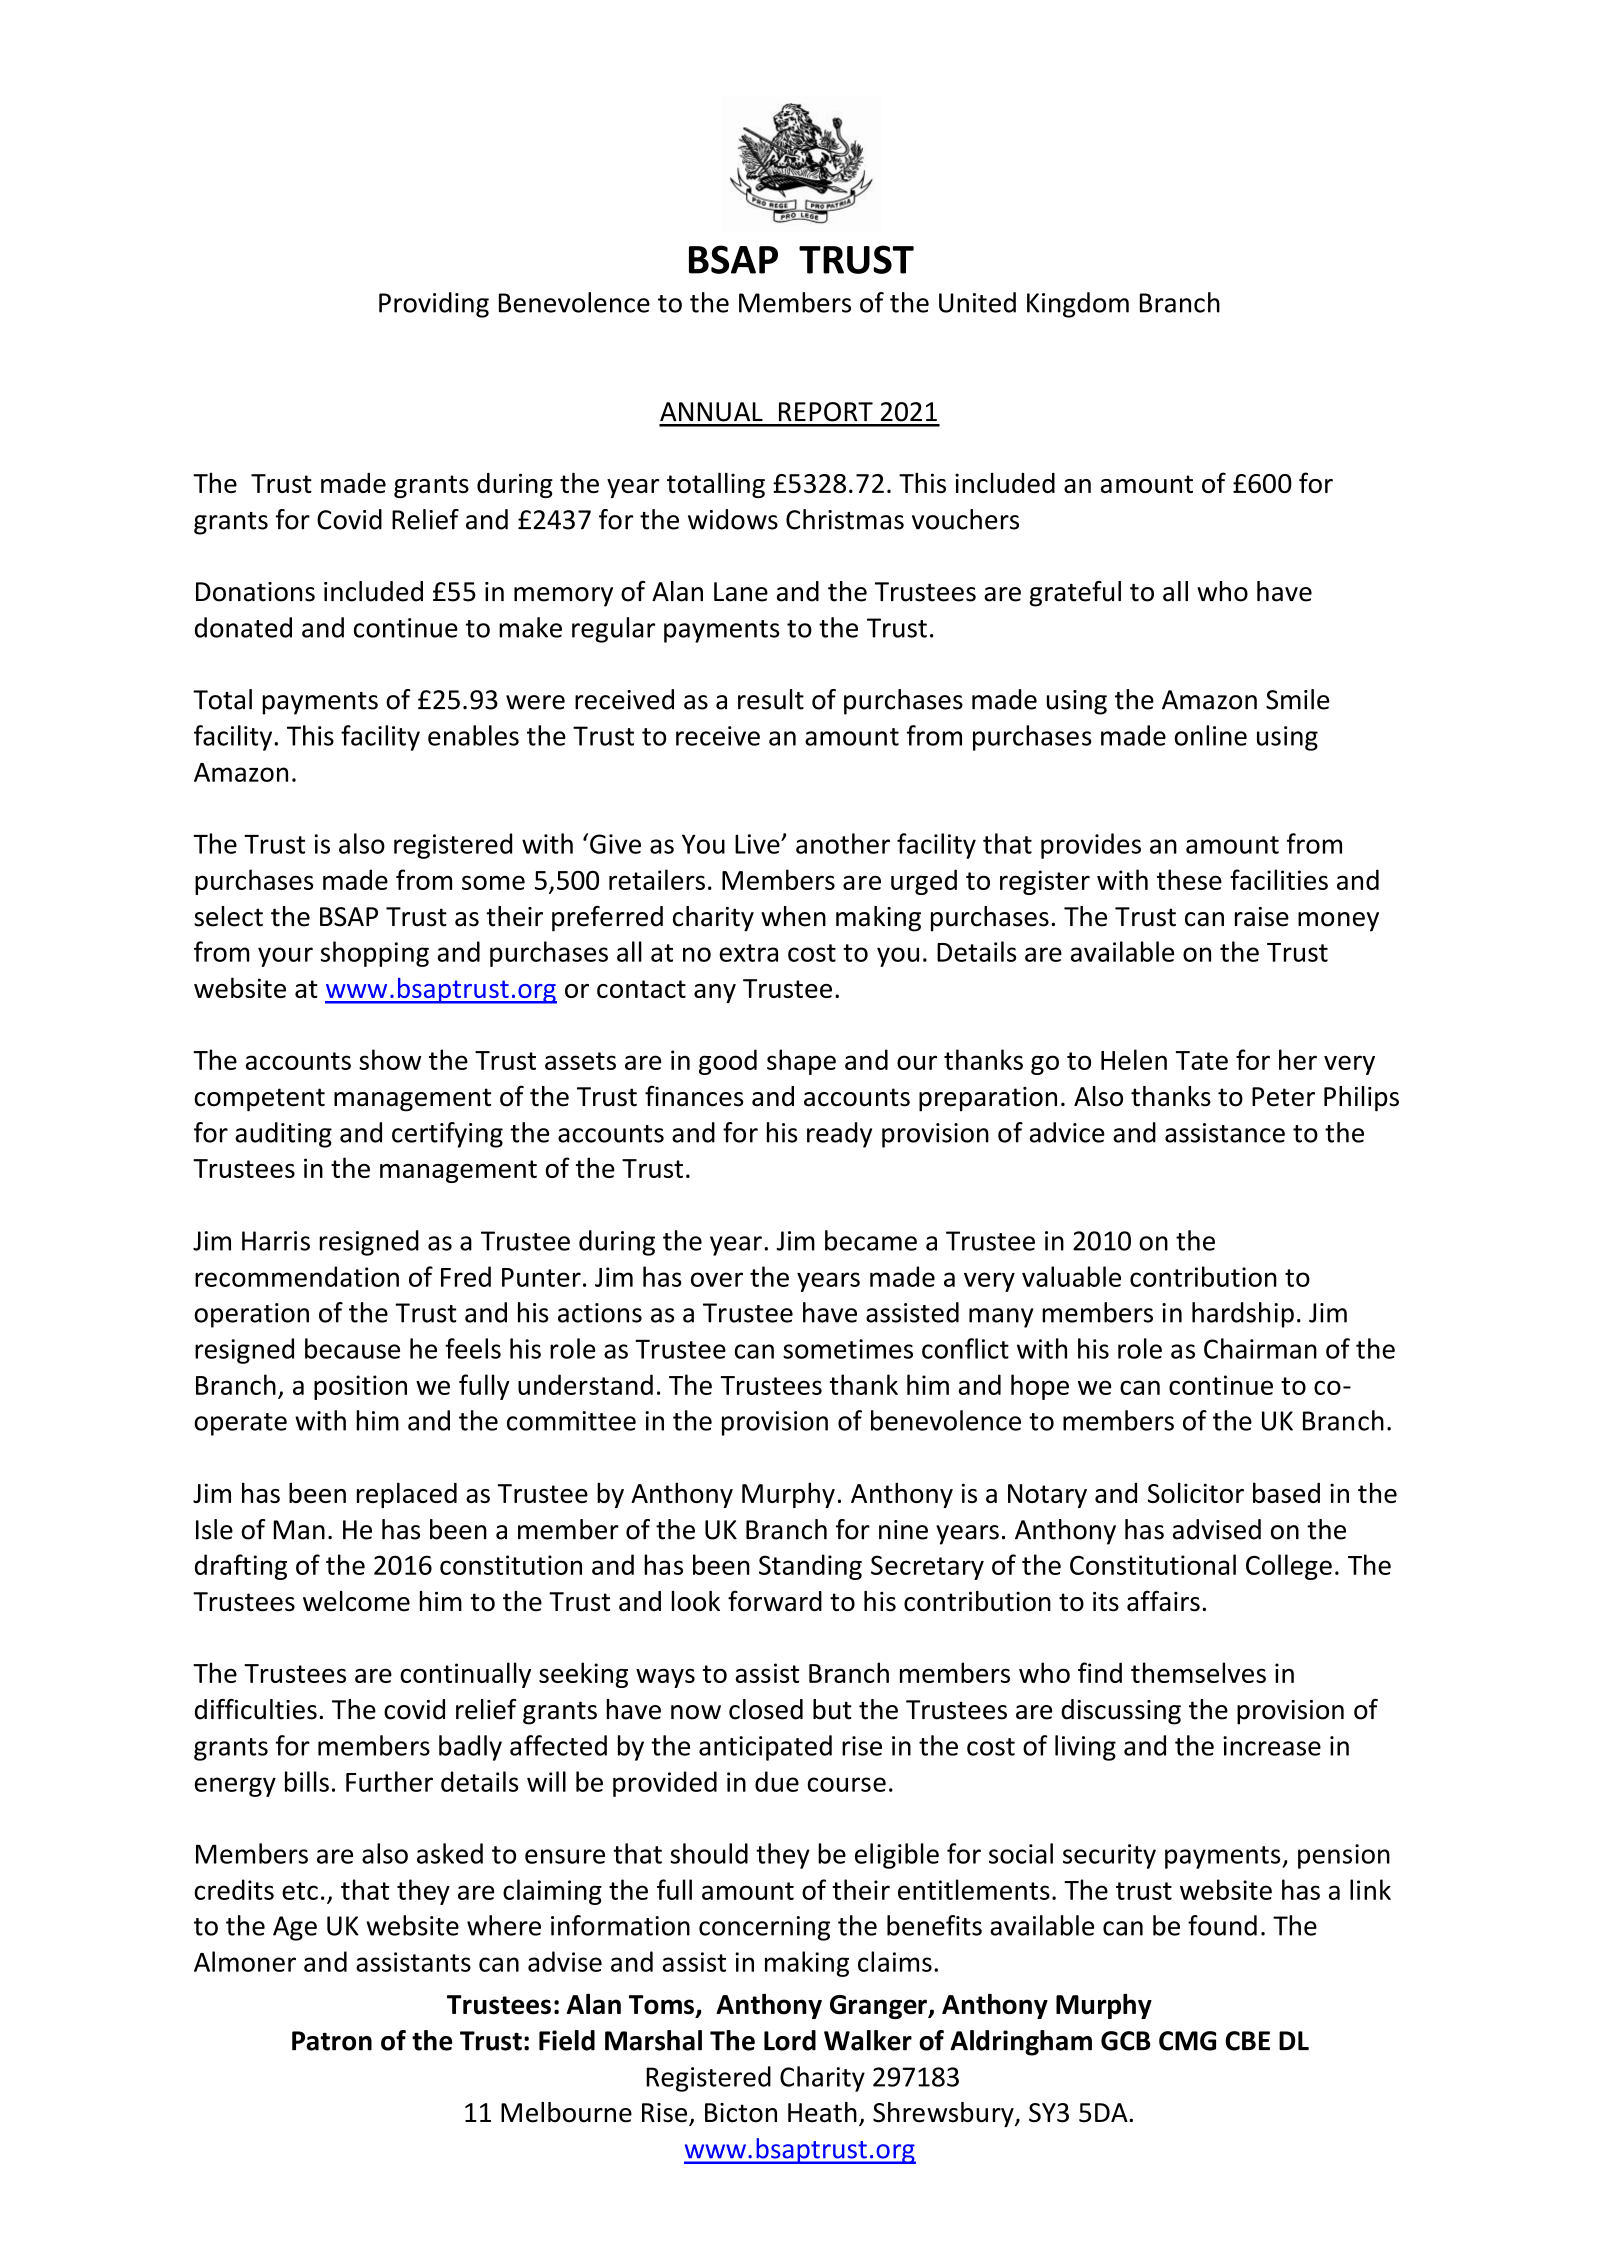 The height and width of the screenshot is (2261, 1599). What do you see at coordinates (790, 2040) in the screenshot?
I see `Lord` at bounding box center [790, 2040].
